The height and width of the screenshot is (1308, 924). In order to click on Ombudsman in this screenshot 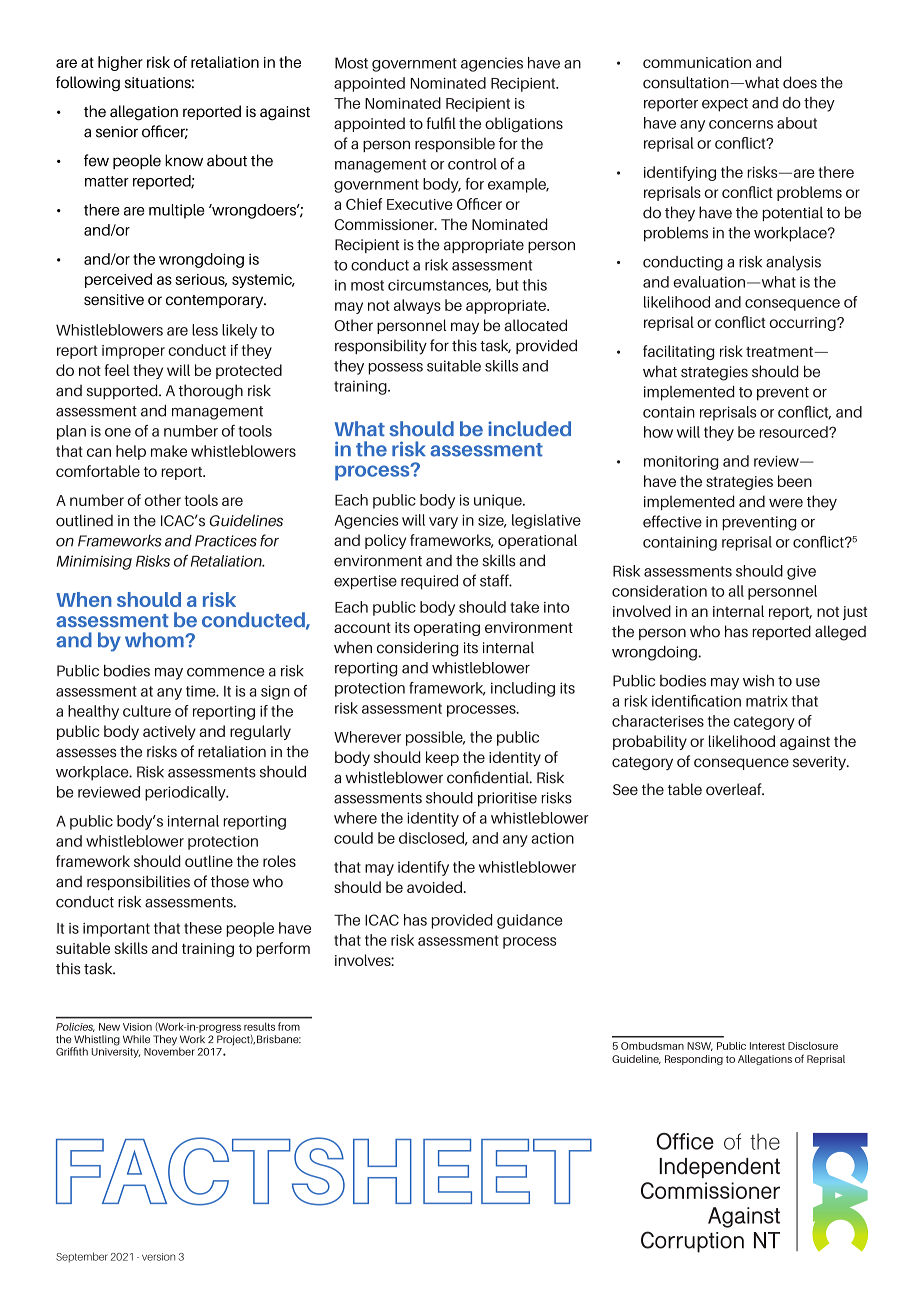, I will do `click(652, 1046)`.
